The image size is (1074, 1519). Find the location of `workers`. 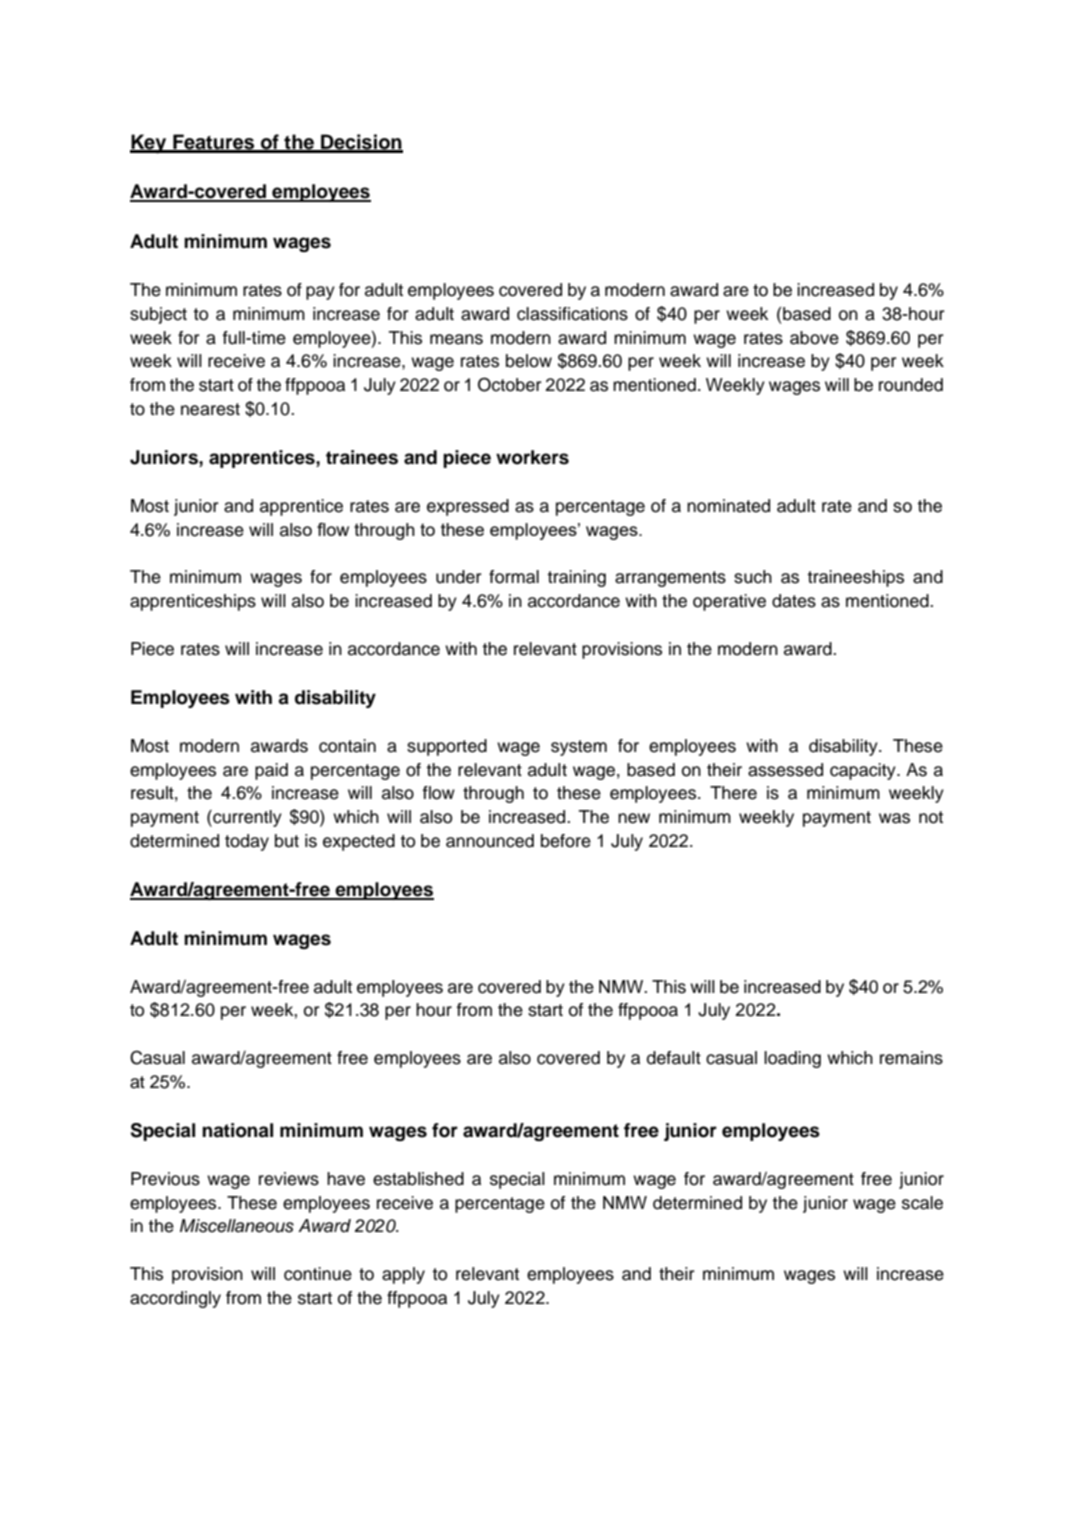

workers is located at coordinates (532, 457).
